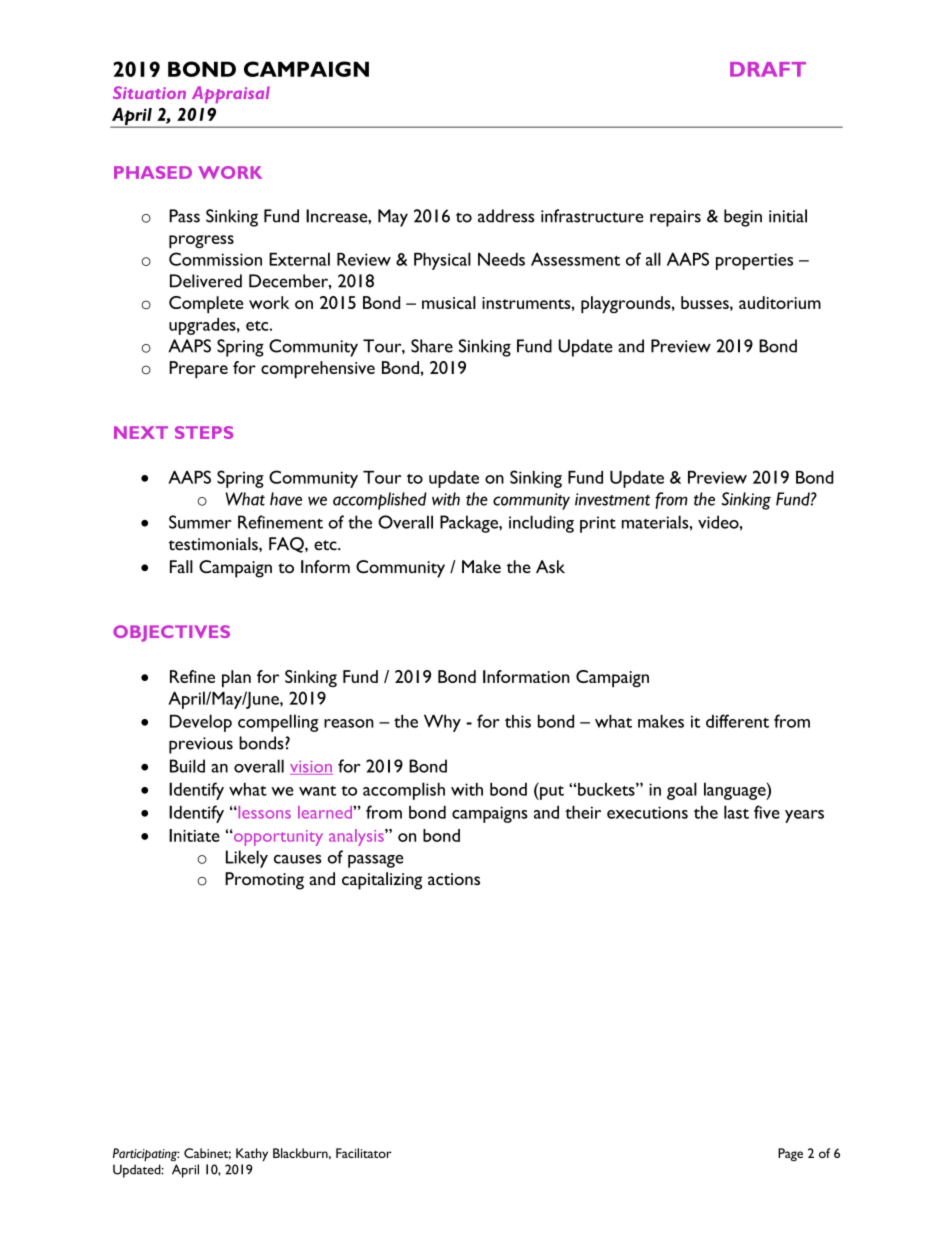 The height and width of the screenshot is (1233, 952). I want to click on DRAFT, so click(768, 69).
